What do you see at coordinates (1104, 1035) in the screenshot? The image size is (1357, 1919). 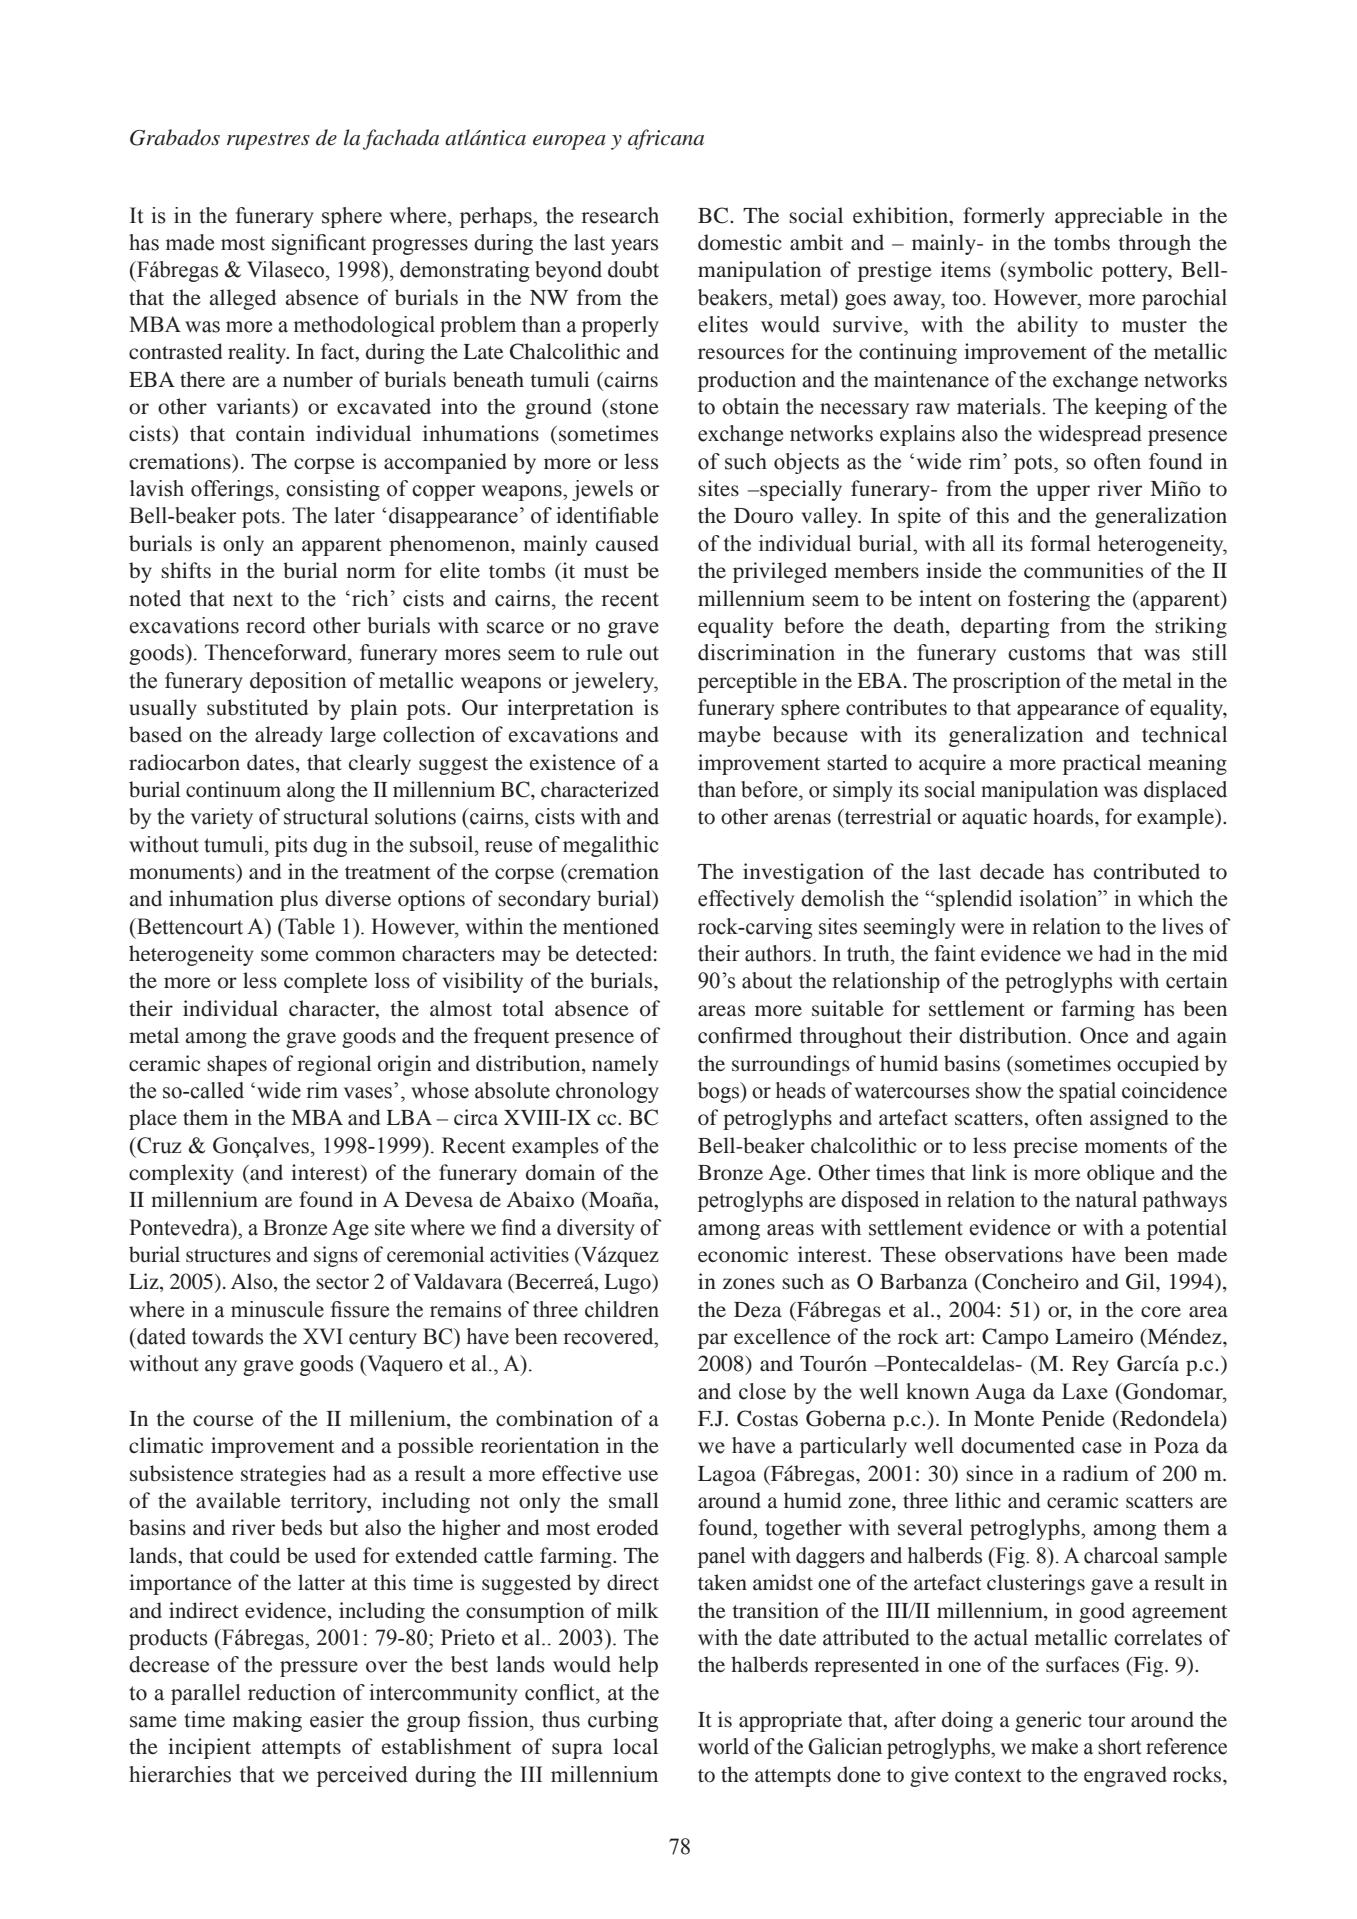 I see `Once` at bounding box center [1104, 1035].
